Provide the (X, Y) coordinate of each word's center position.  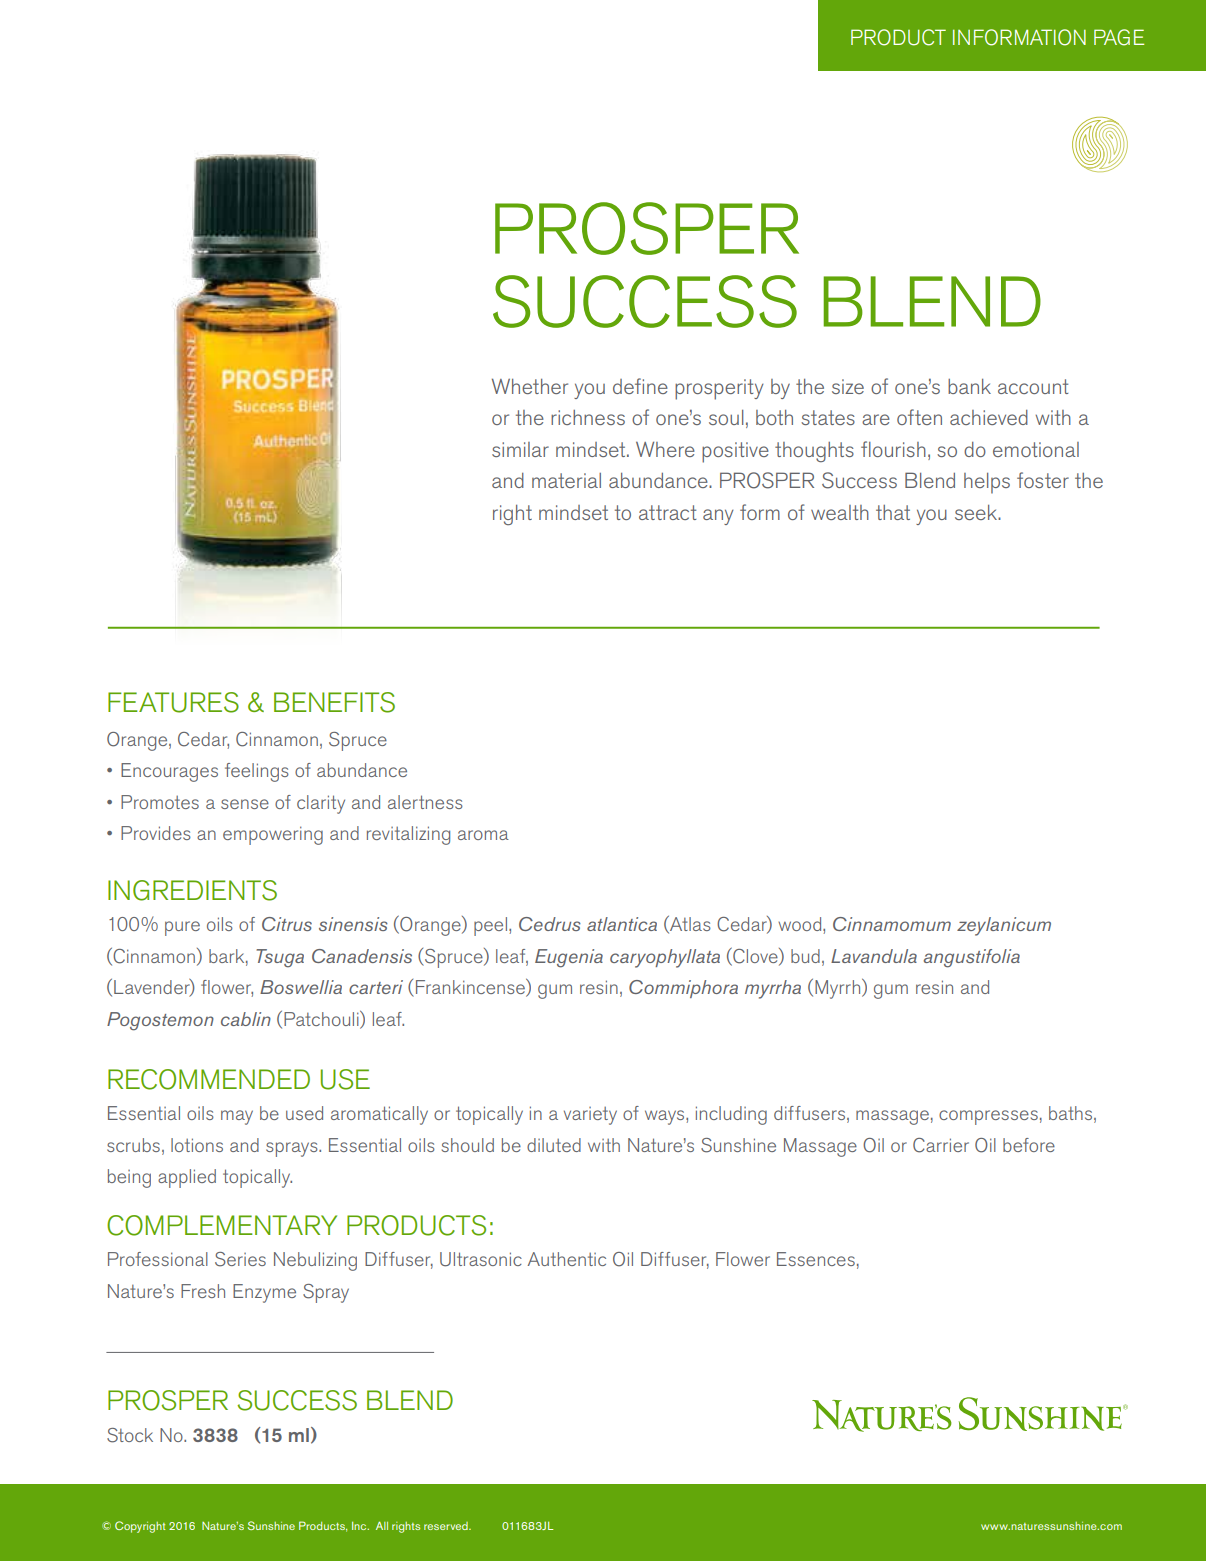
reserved (447, 1526)
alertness (425, 802)
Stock (130, 1435)
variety (590, 1116)
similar (520, 449)
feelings (257, 772)
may (237, 1117)
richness (588, 417)
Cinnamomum (892, 924)
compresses (988, 1117)
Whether (530, 386)
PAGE (1119, 37)
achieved (989, 417)
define (640, 386)
